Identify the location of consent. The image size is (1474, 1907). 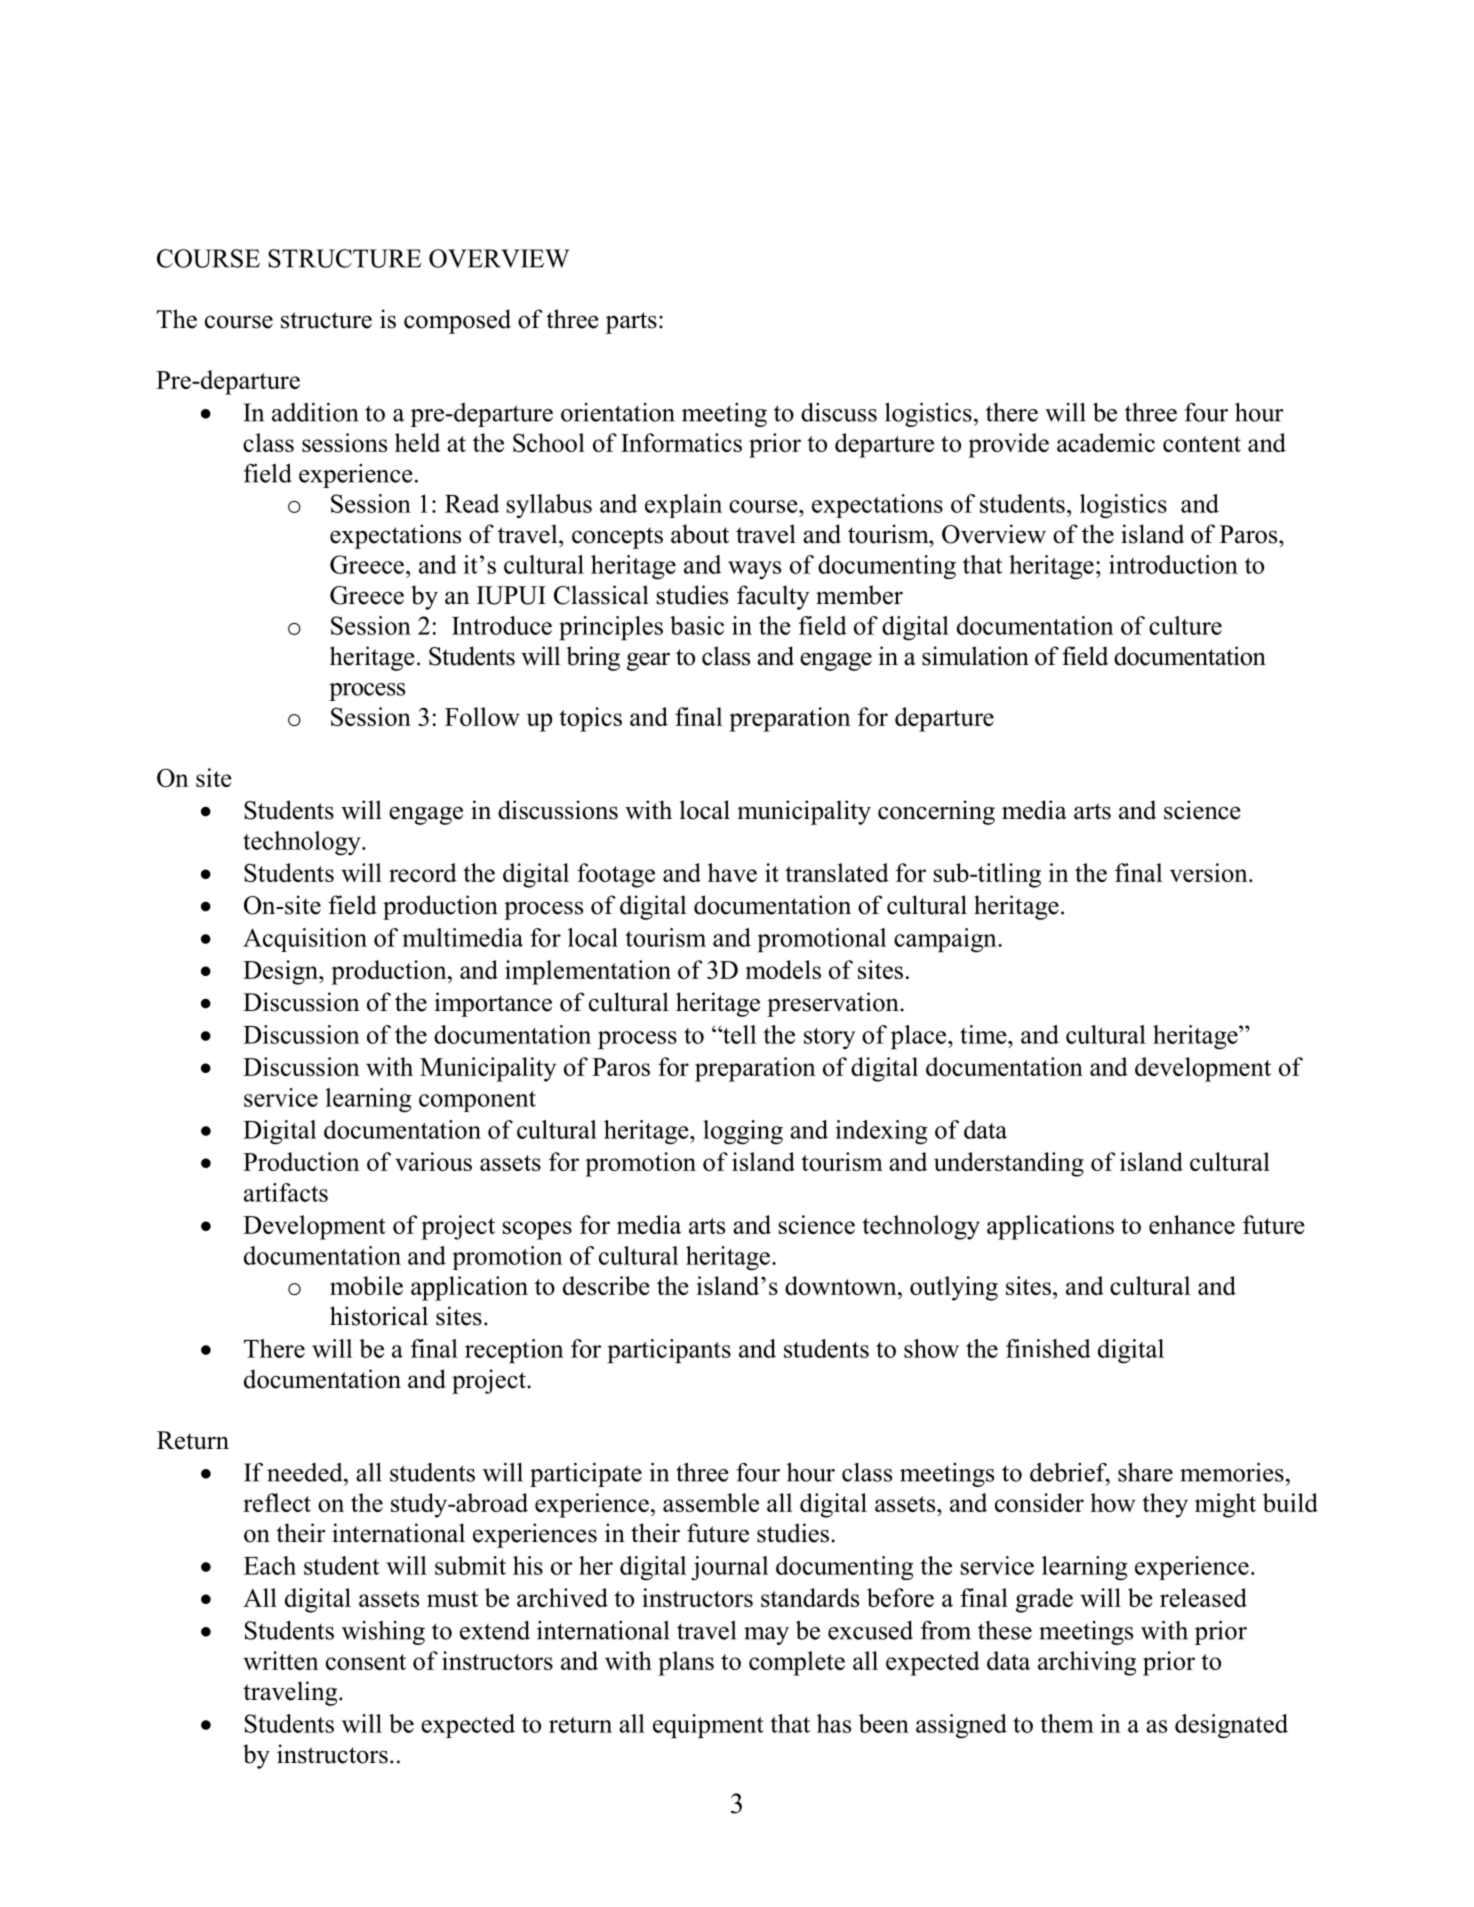
(366, 1662).
